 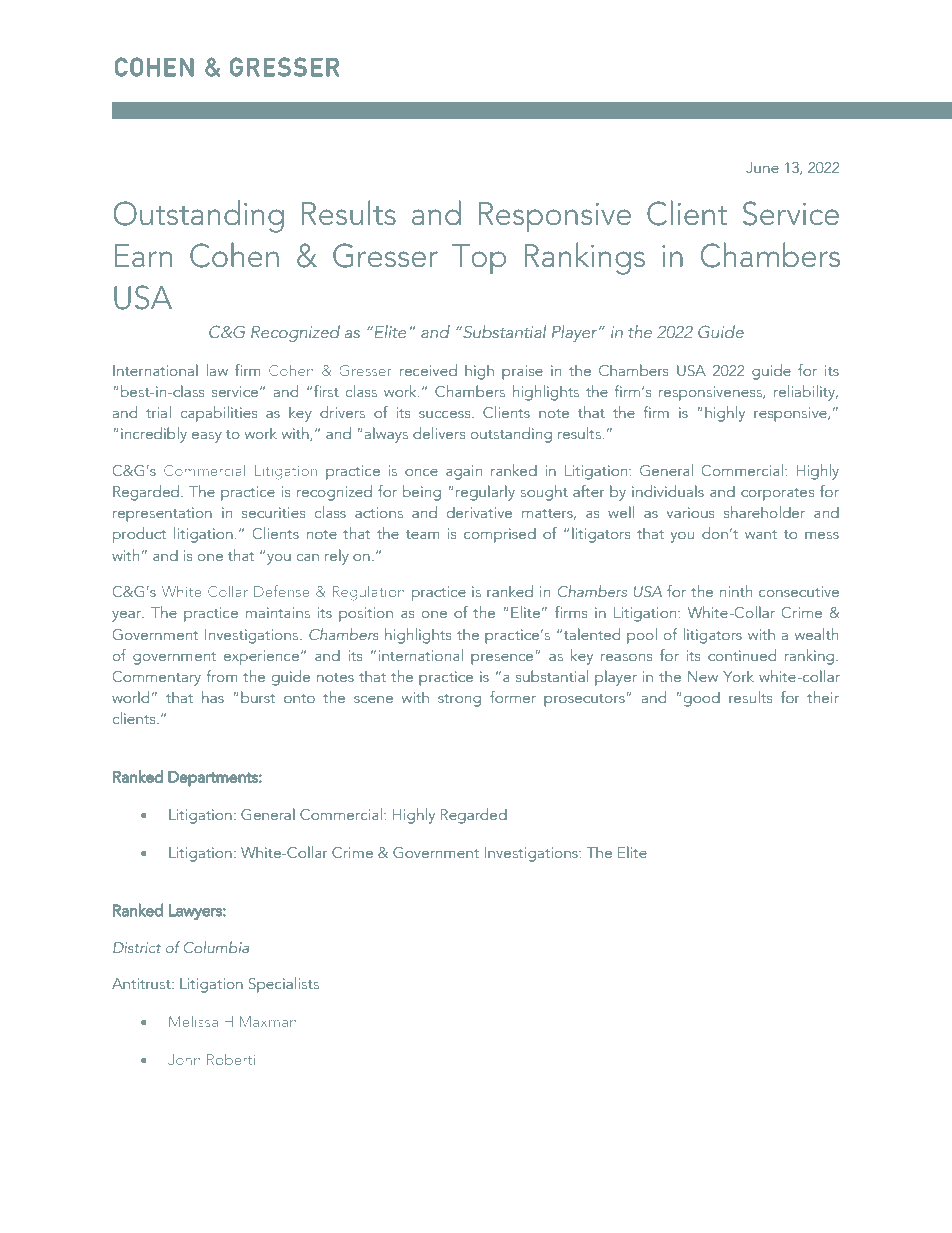 What do you see at coordinates (702, 699) in the image?
I see `good` at bounding box center [702, 699].
